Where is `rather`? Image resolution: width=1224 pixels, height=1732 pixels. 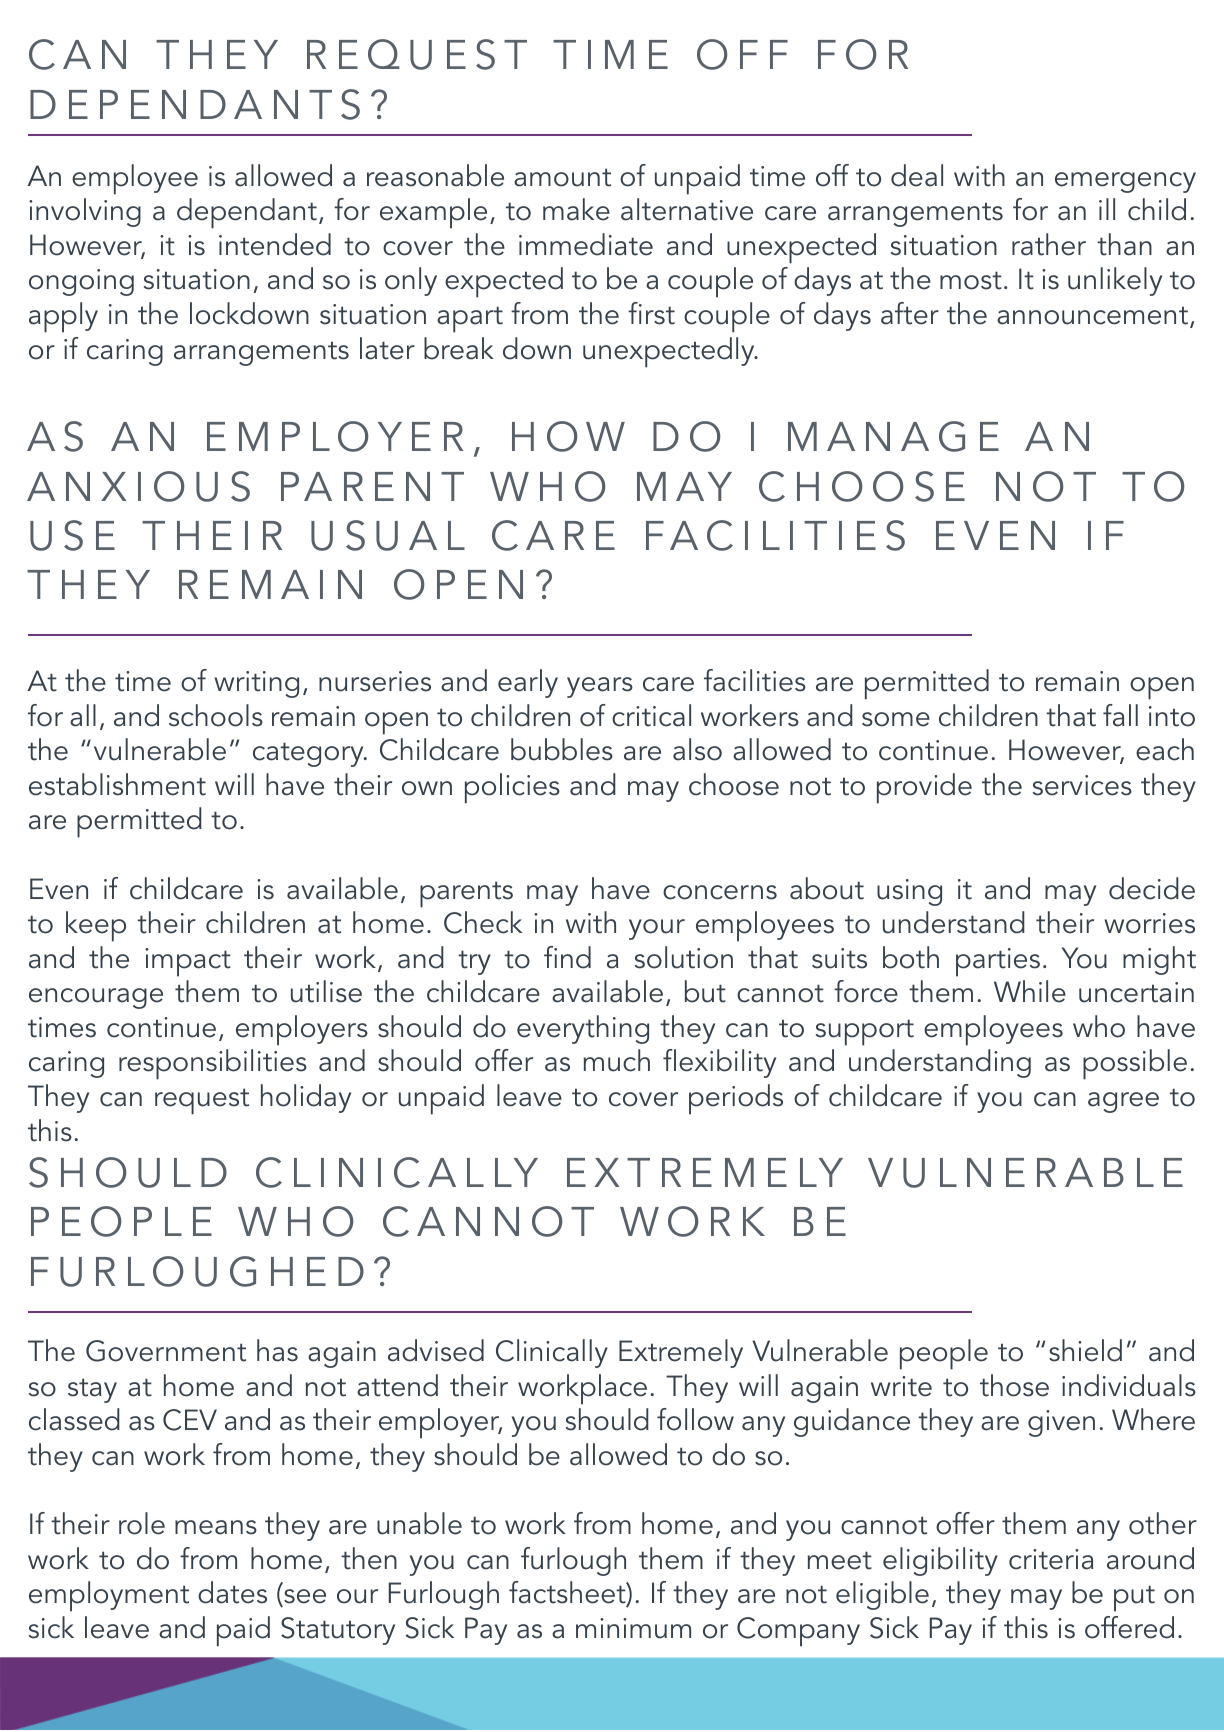
rather is located at coordinates (1049, 244).
